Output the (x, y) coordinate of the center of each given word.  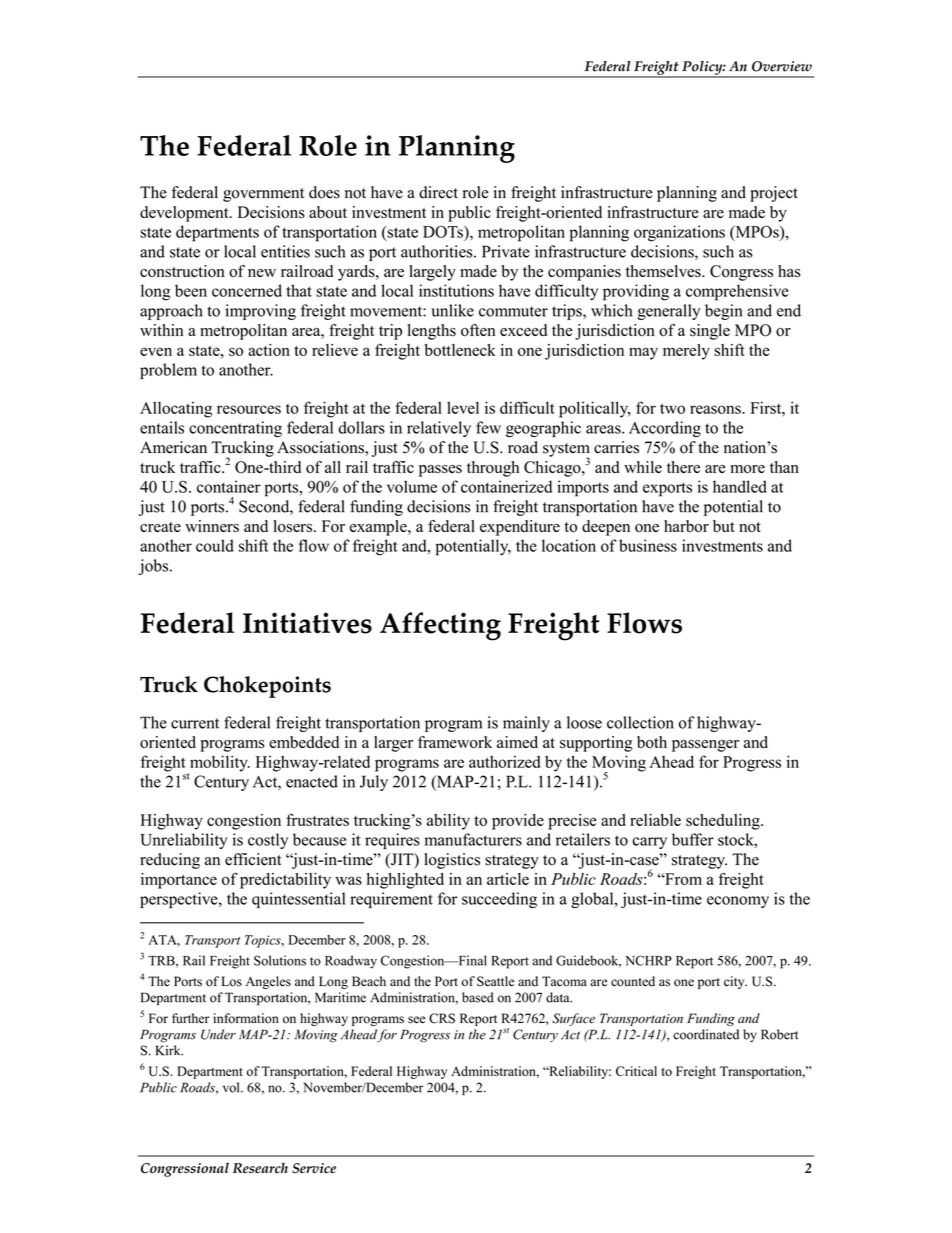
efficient (253, 859)
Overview (782, 66)
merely (686, 352)
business (648, 545)
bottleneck (460, 350)
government (263, 195)
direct (438, 192)
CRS (442, 1018)
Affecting (440, 626)
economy (738, 902)
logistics (452, 861)
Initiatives (307, 623)
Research (260, 1168)
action (269, 350)
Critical (636, 1071)
